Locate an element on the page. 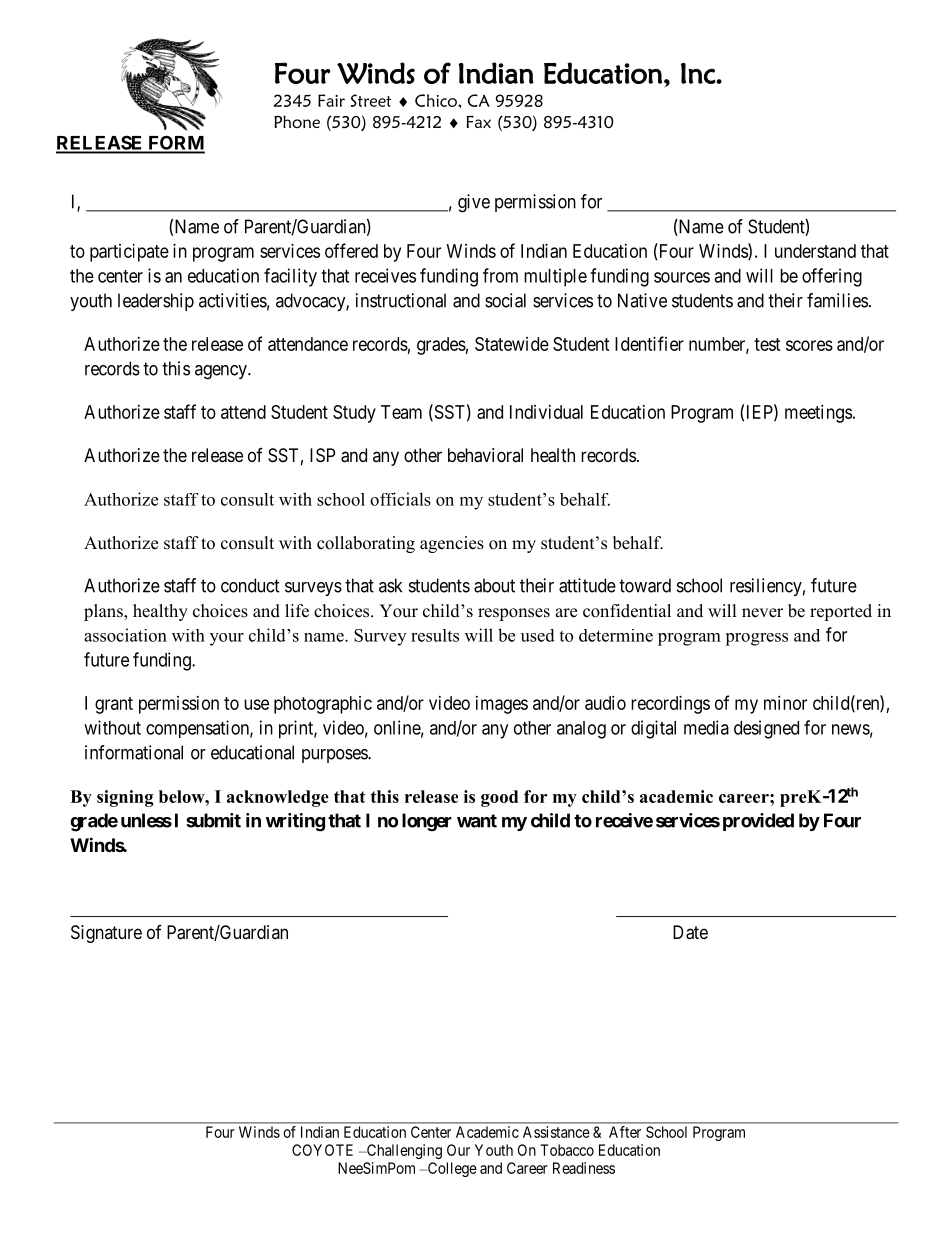 This image has height=1233, width=952. College is located at coordinates (451, 1169).
